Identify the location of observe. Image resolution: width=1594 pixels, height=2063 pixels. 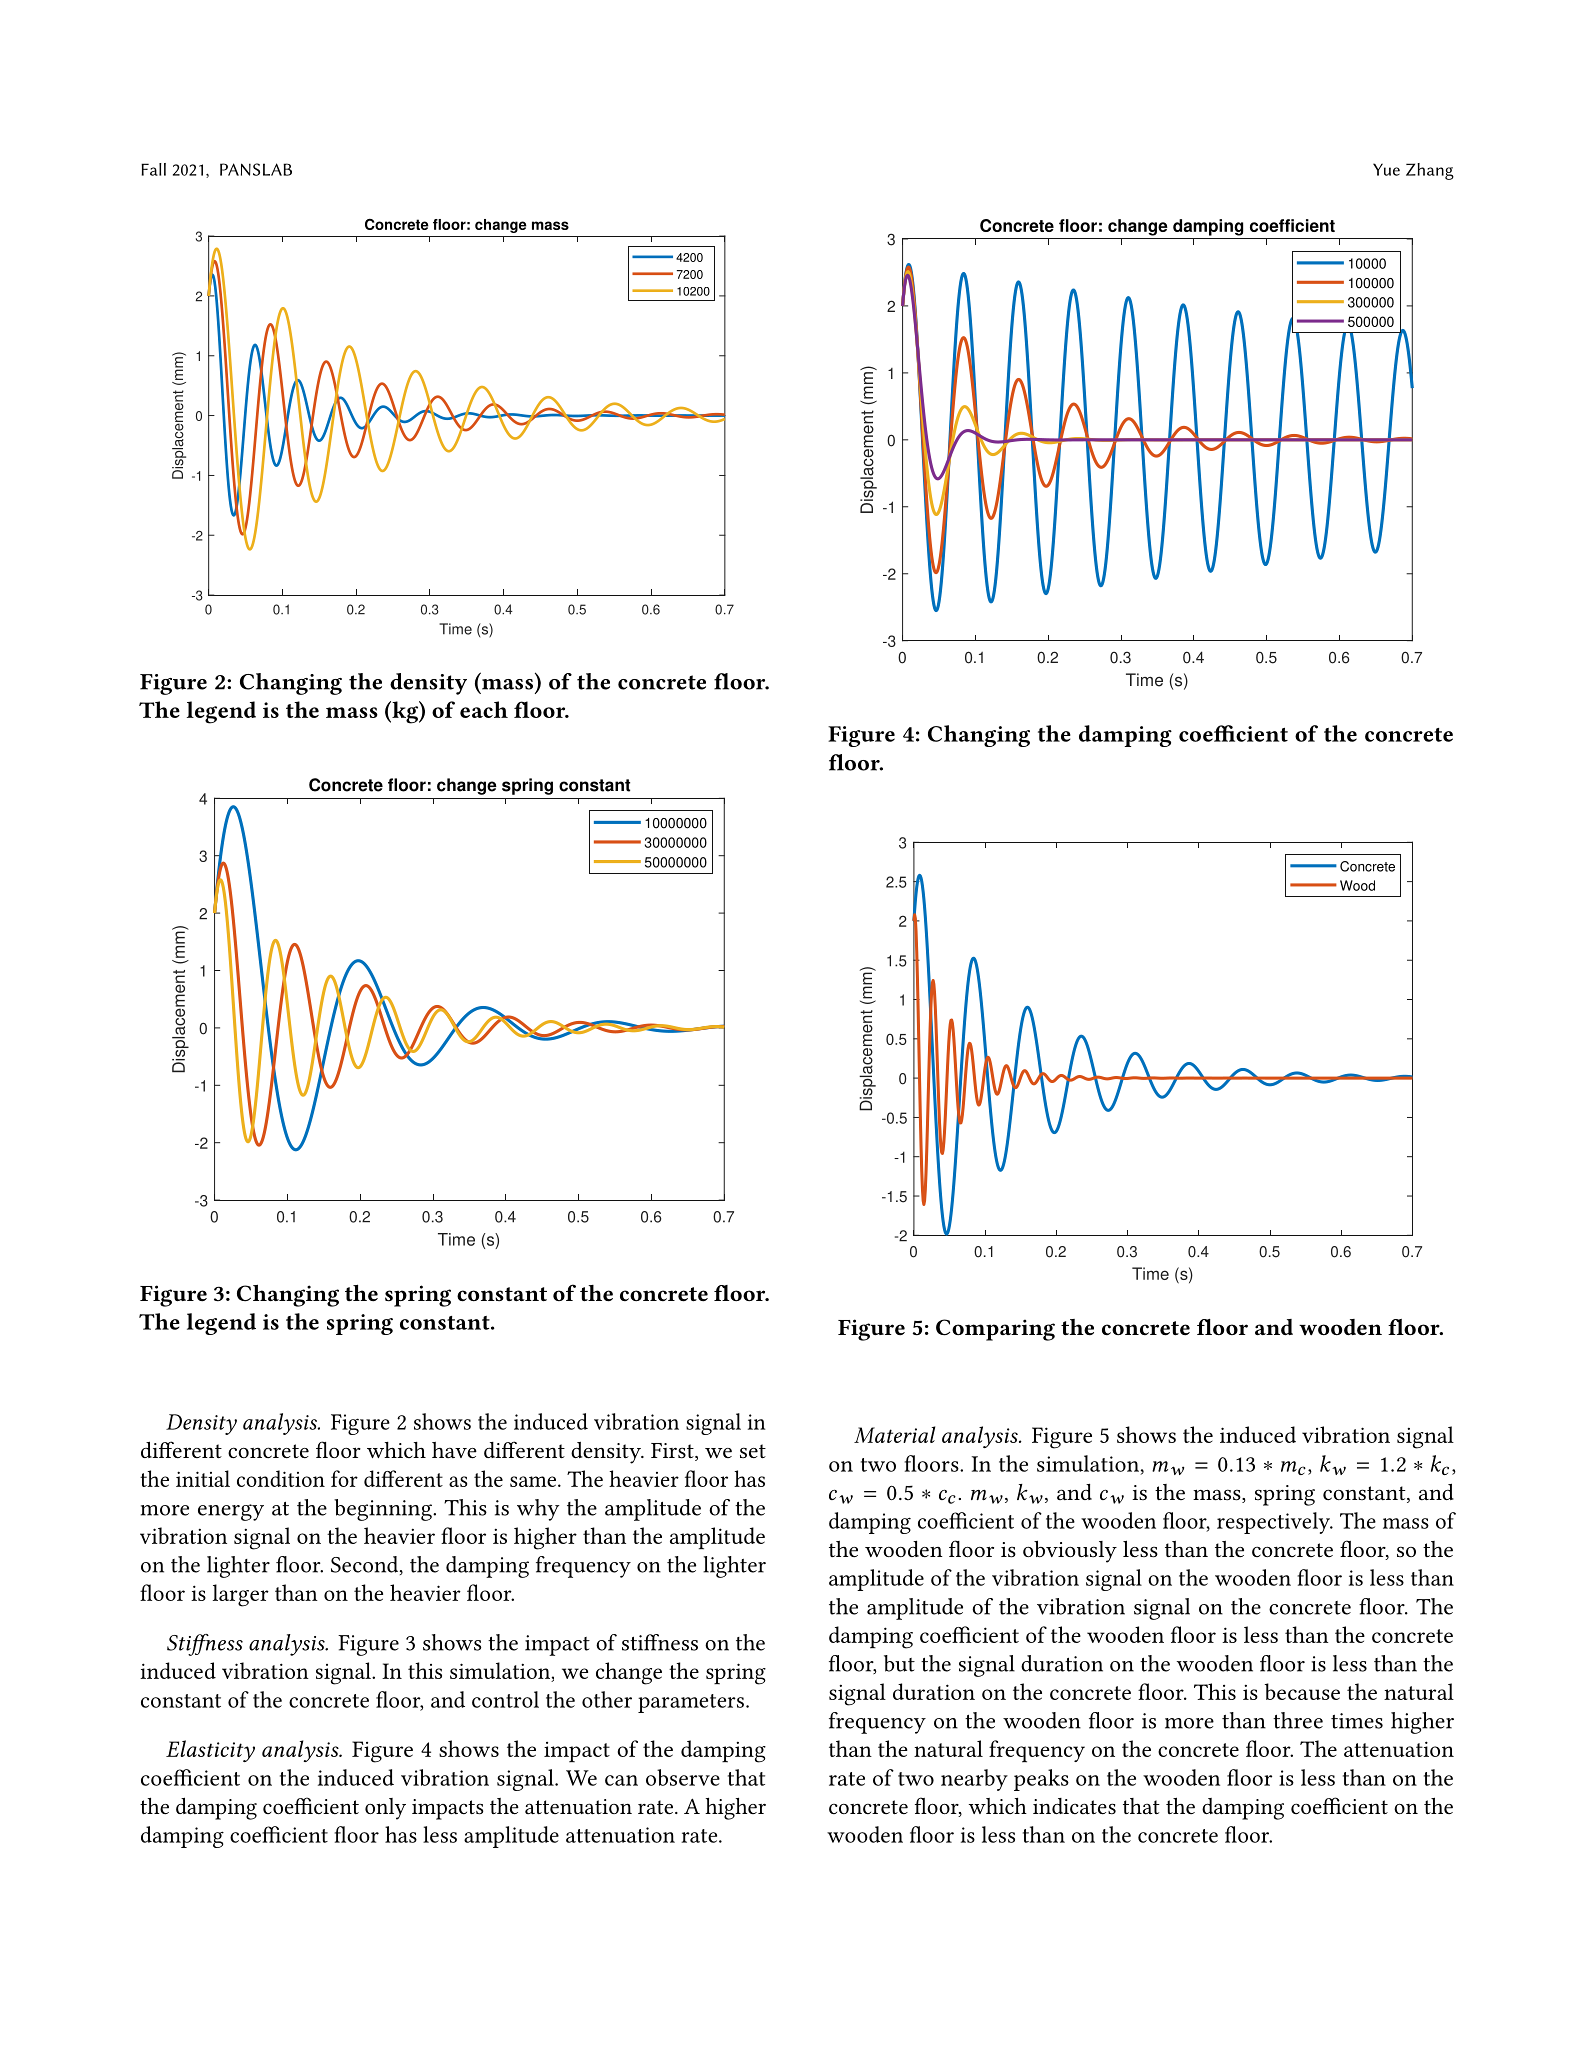
(683, 1777).
